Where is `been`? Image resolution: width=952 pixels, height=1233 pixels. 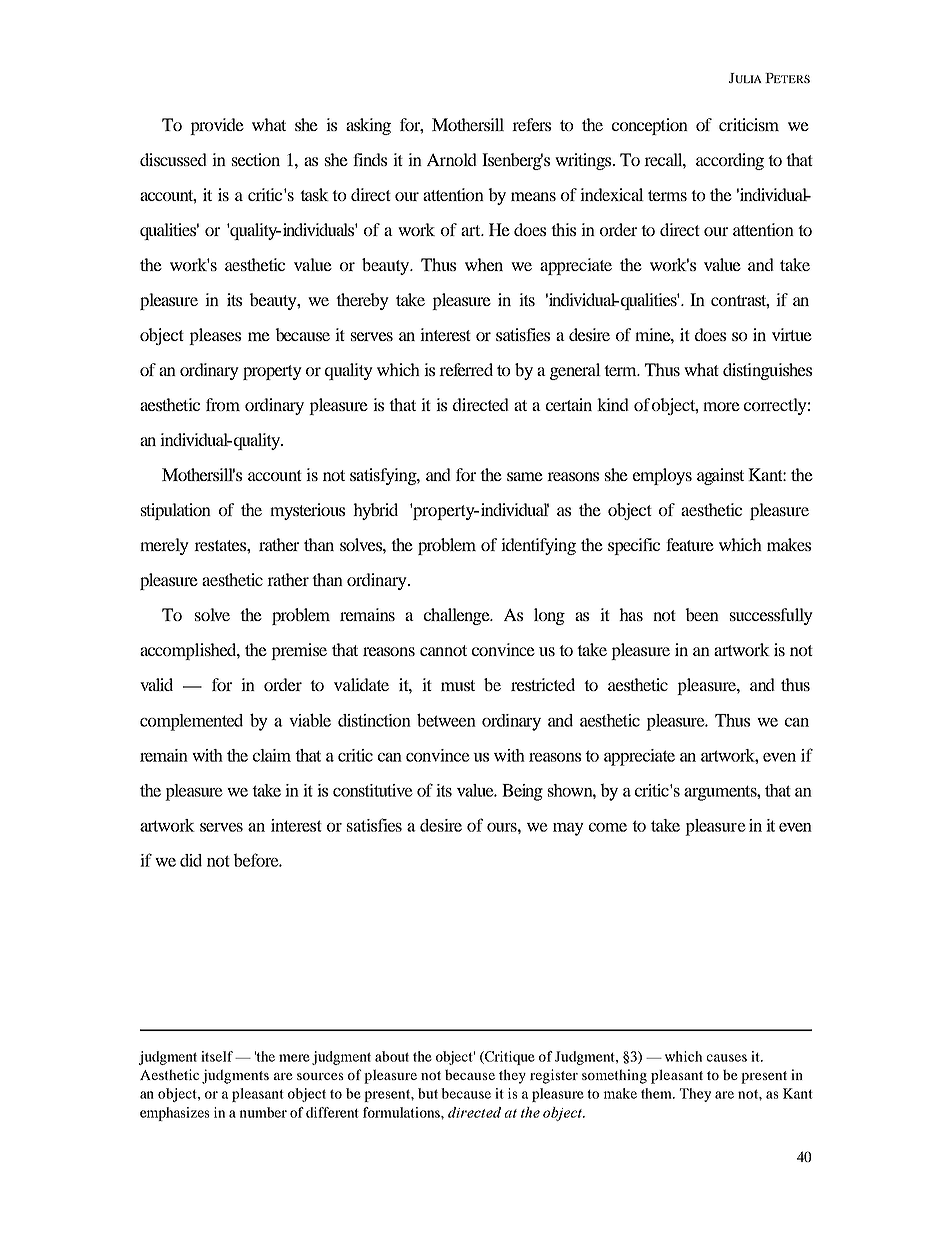 been is located at coordinates (702, 614).
